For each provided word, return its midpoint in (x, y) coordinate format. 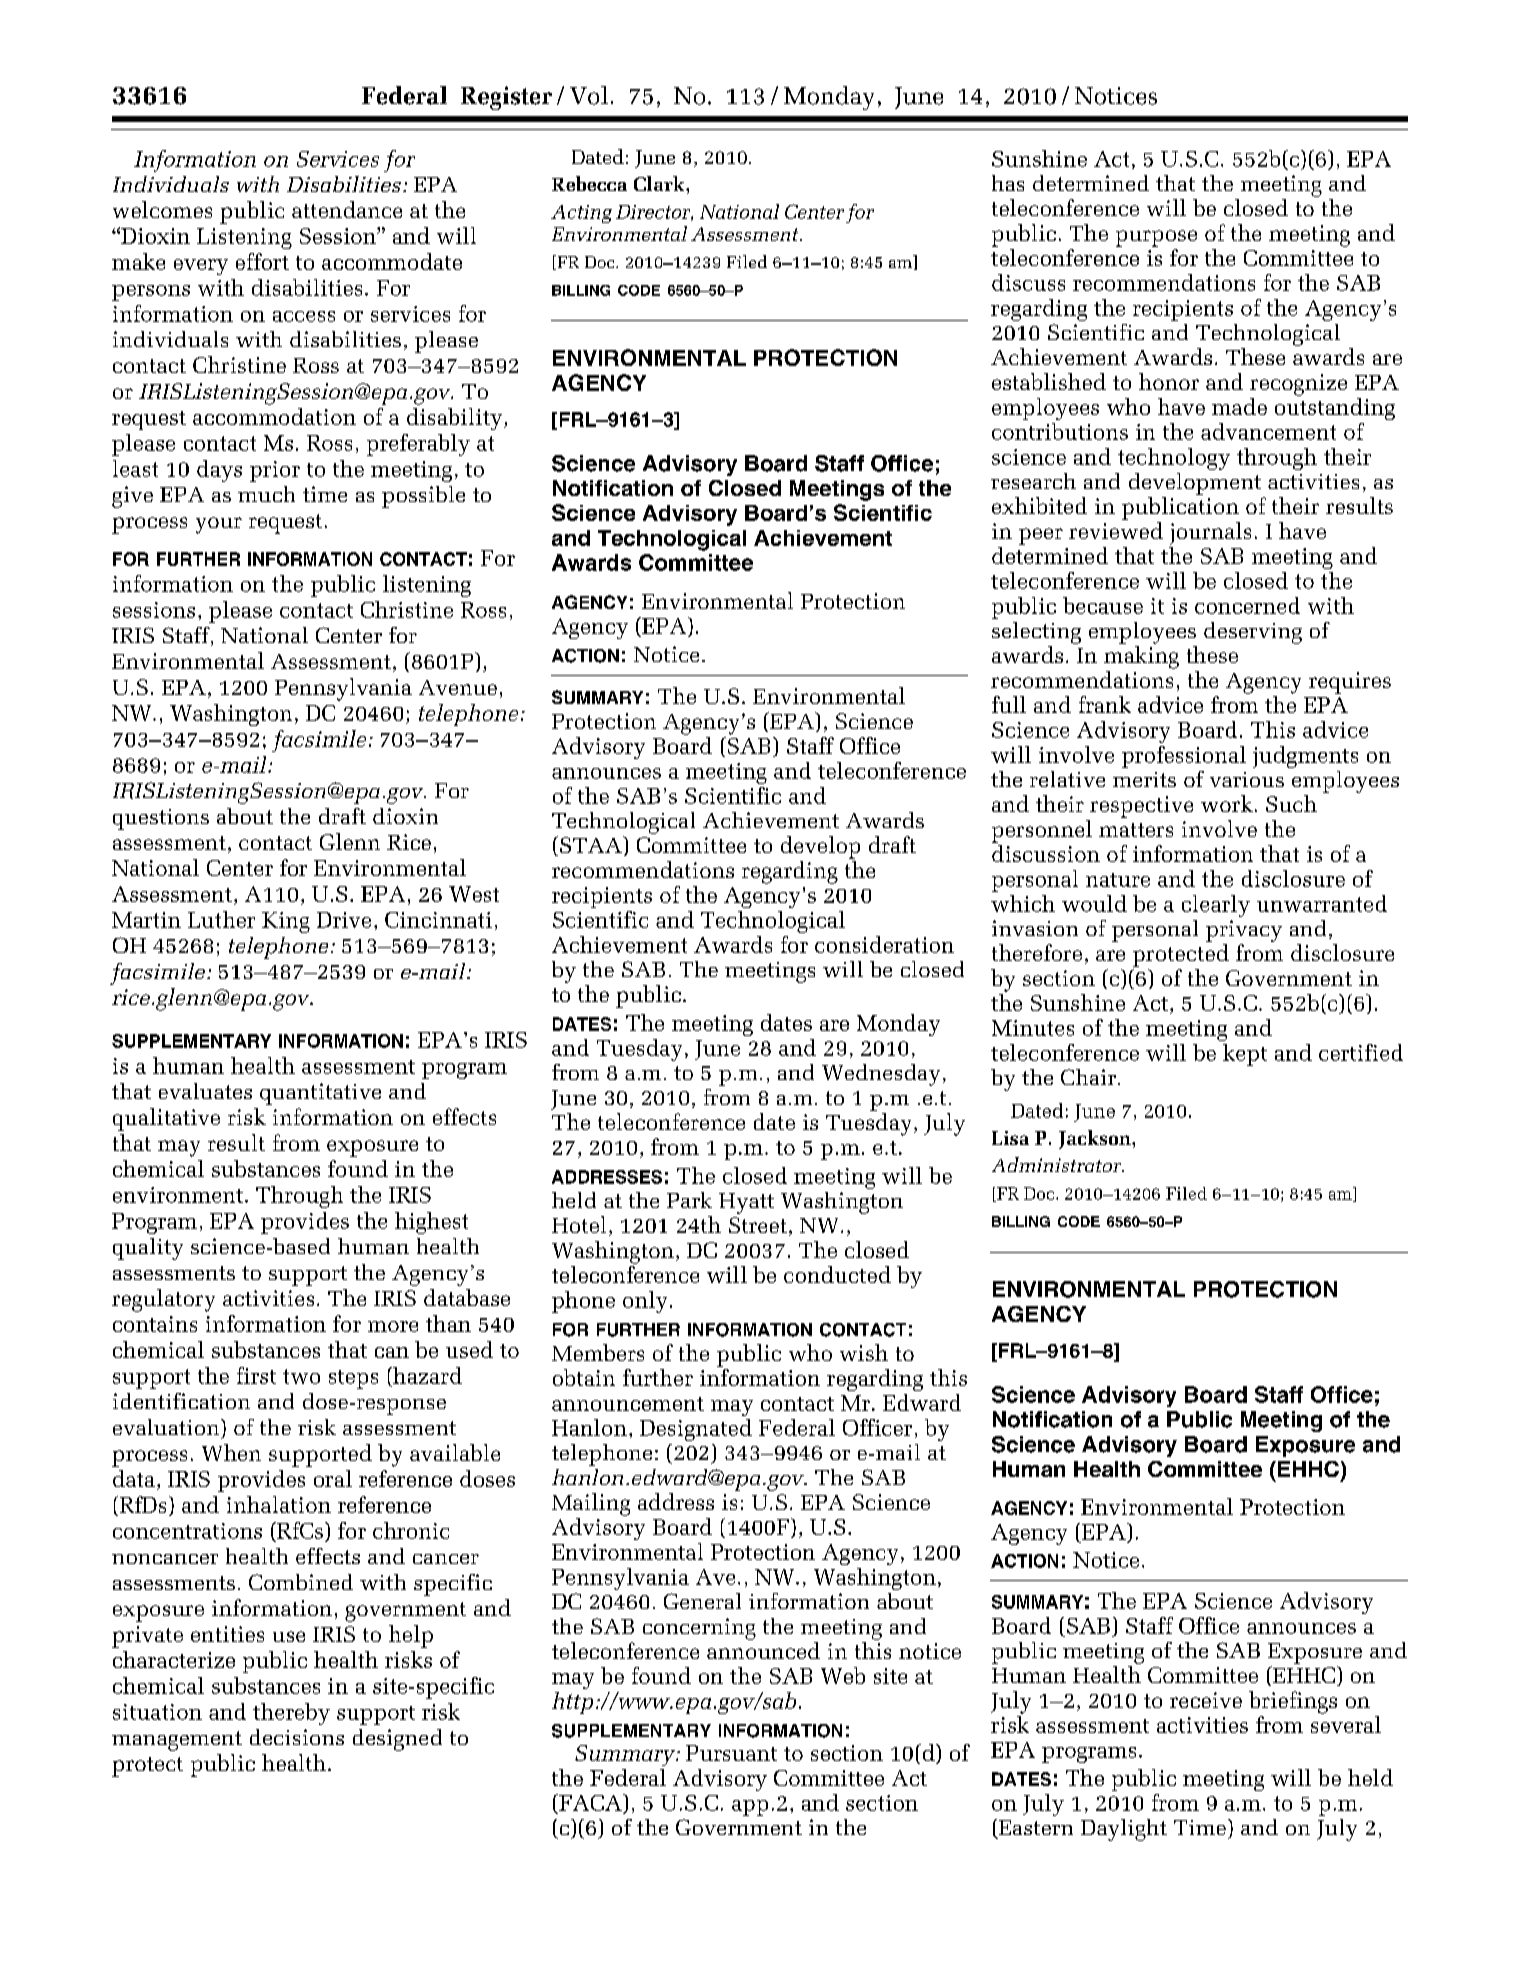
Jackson (1096, 1139)
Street (758, 1225)
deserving (1253, 633)
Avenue (458, 687)
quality (148, 1249)
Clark (660, 183)
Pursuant (731, 1753)
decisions (297, 1737)
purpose (1156, 238)
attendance (347, 209)
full (1009, 704)
